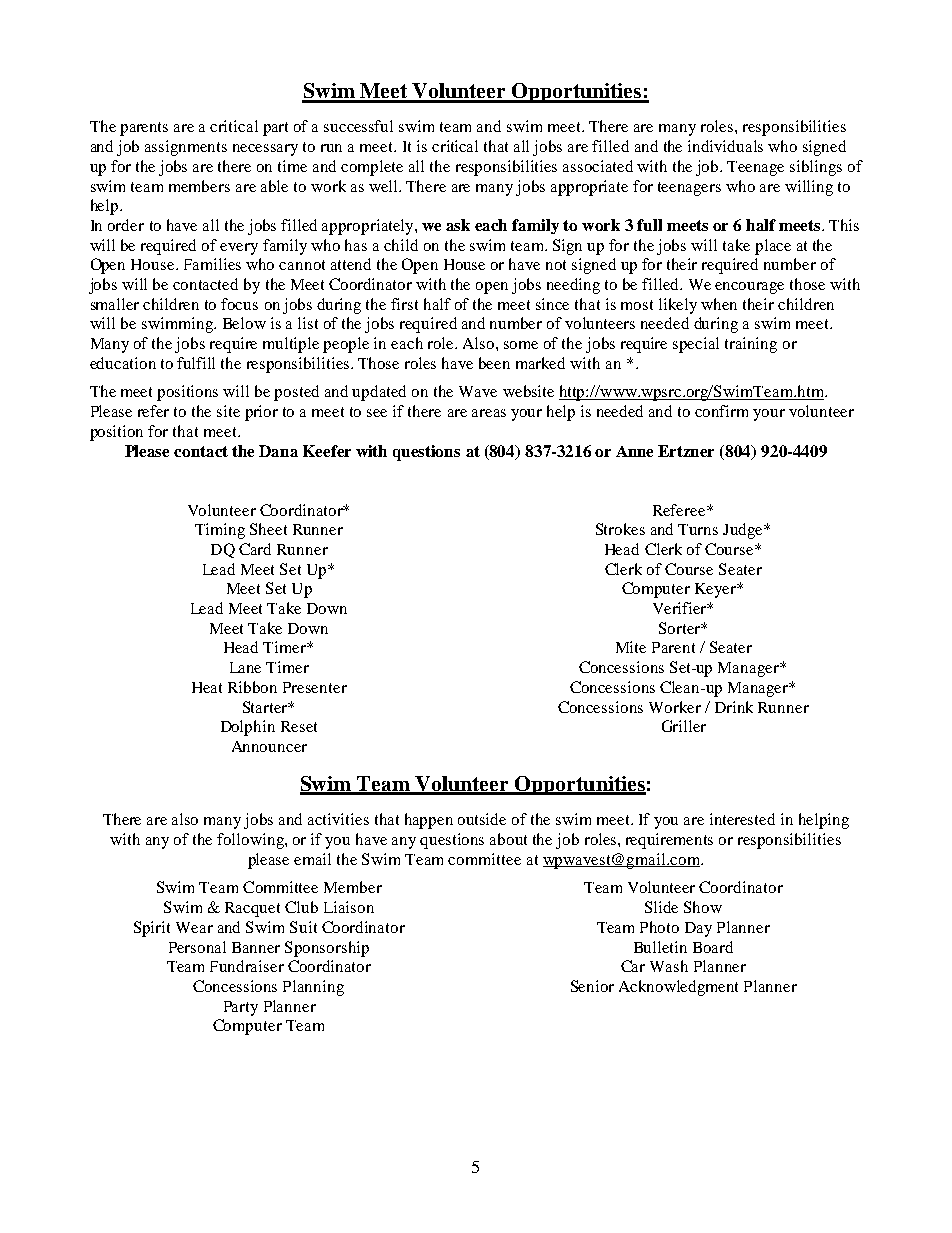 This image has height=1233, width=952. What do you see at coordinates (721, 411) in the image?
I see `confirm` at bounding box center [721, 411].
